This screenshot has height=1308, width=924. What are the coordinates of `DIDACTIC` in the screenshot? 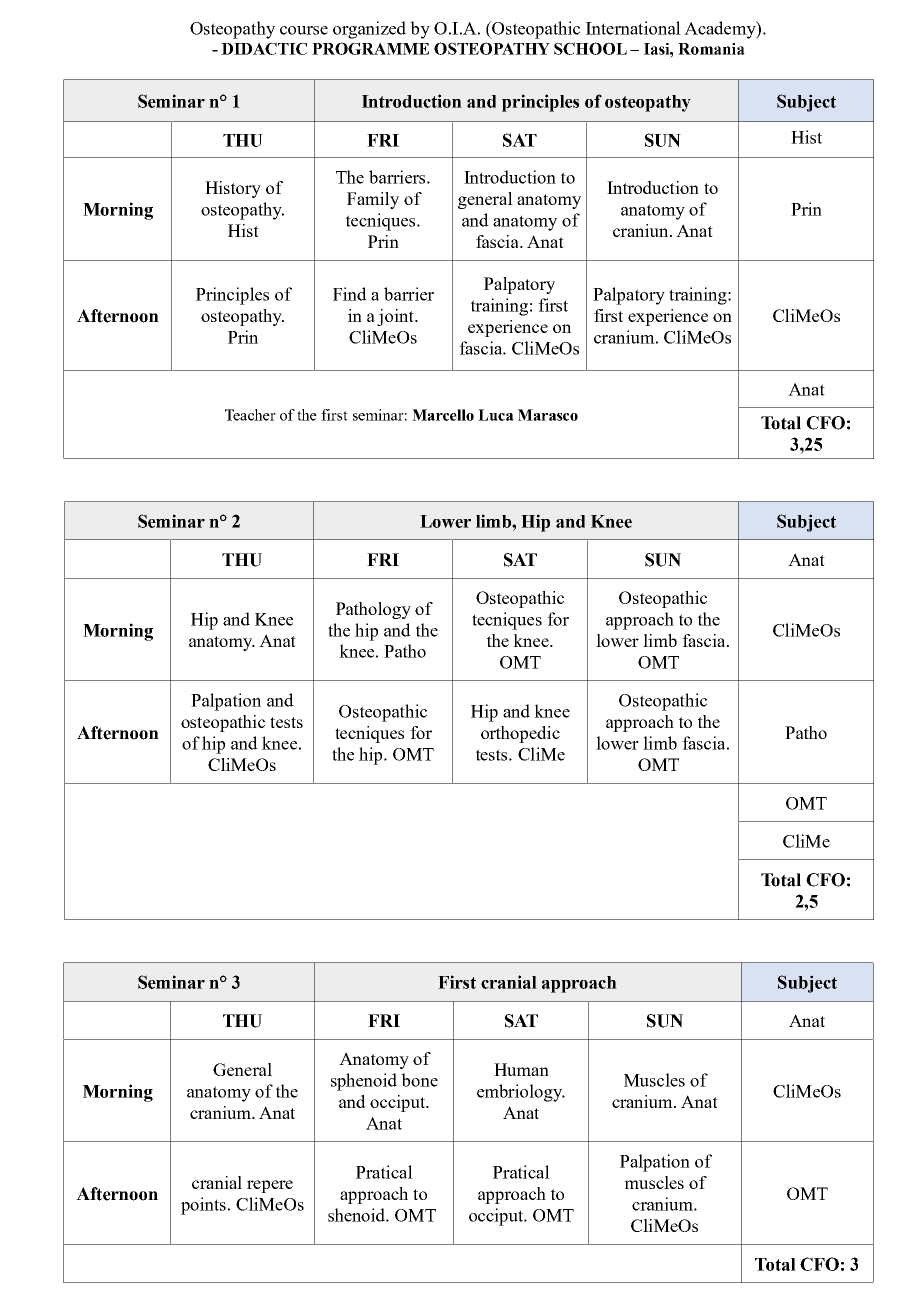 It's located at (264, 48).
